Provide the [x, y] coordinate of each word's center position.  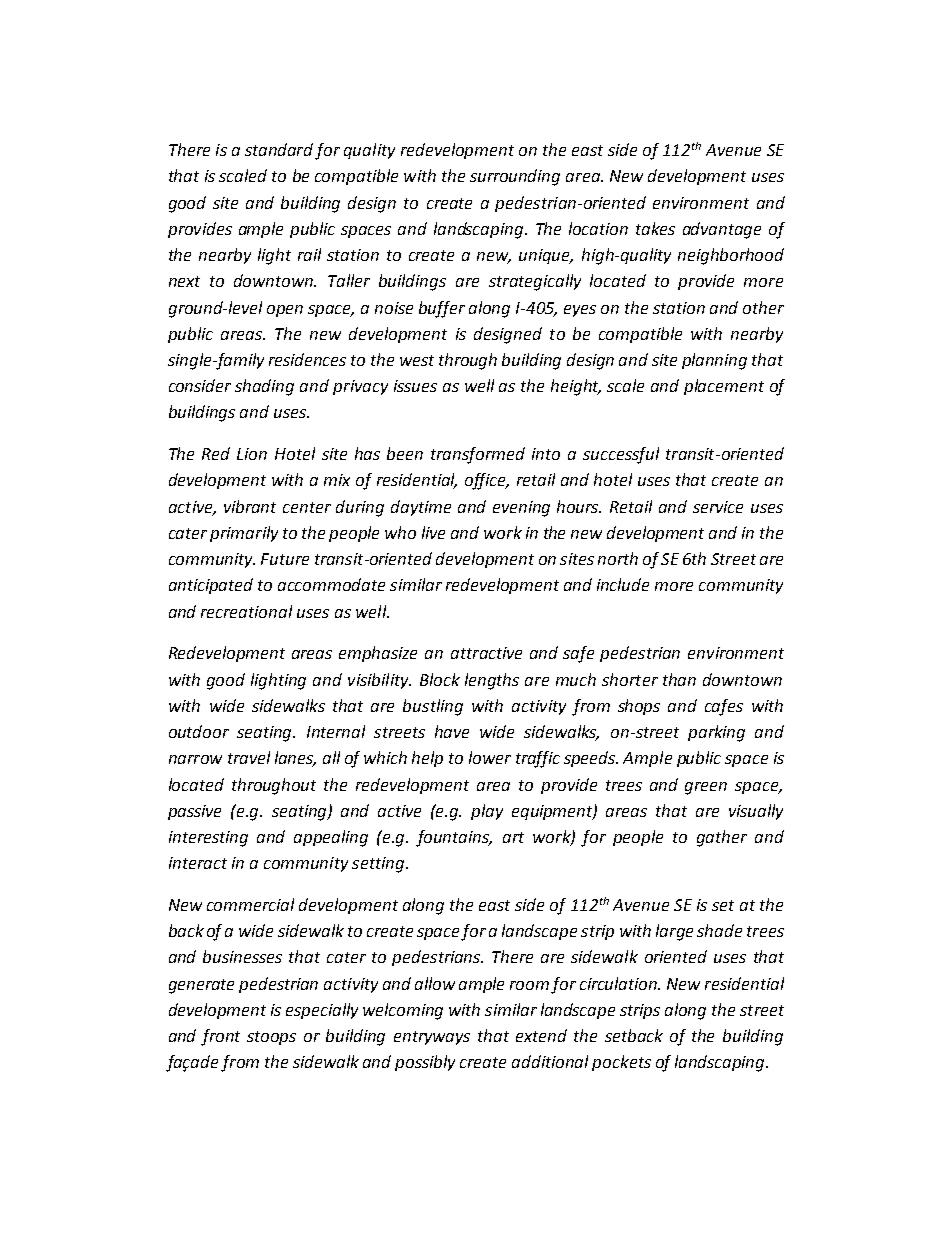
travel [249, 757]
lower [490, 757]
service [718, 507]
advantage [722, 230]
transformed [478, 455]
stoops [271, 1038]
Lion [252, 454]
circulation [620, 983]
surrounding [515, 177]
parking [716, 733]
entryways [432, 1038]
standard [279, 149]
